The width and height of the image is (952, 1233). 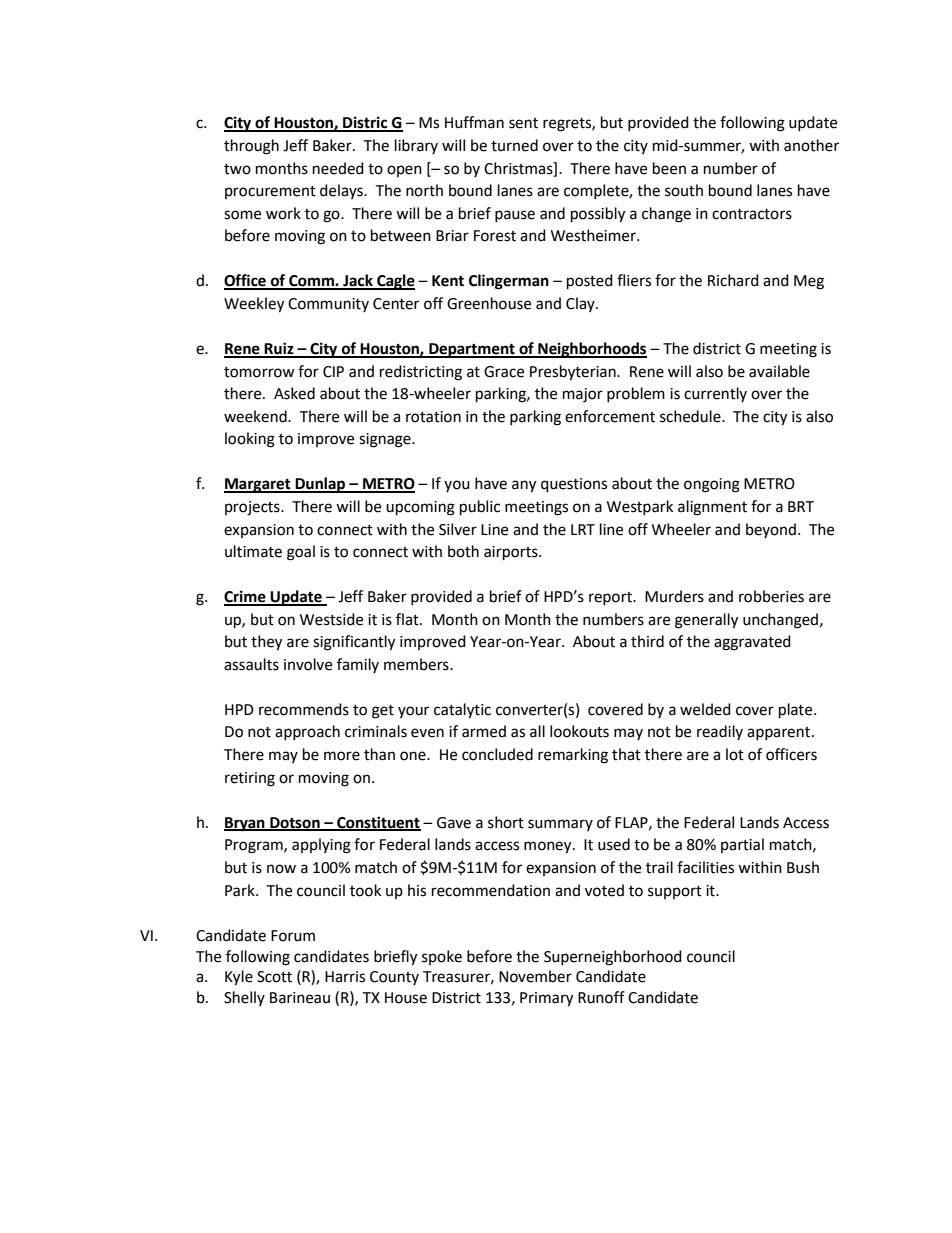 What do you see at coordinates (338, 168) in the image?
I see `needed` at bounding box center [338, 168].
